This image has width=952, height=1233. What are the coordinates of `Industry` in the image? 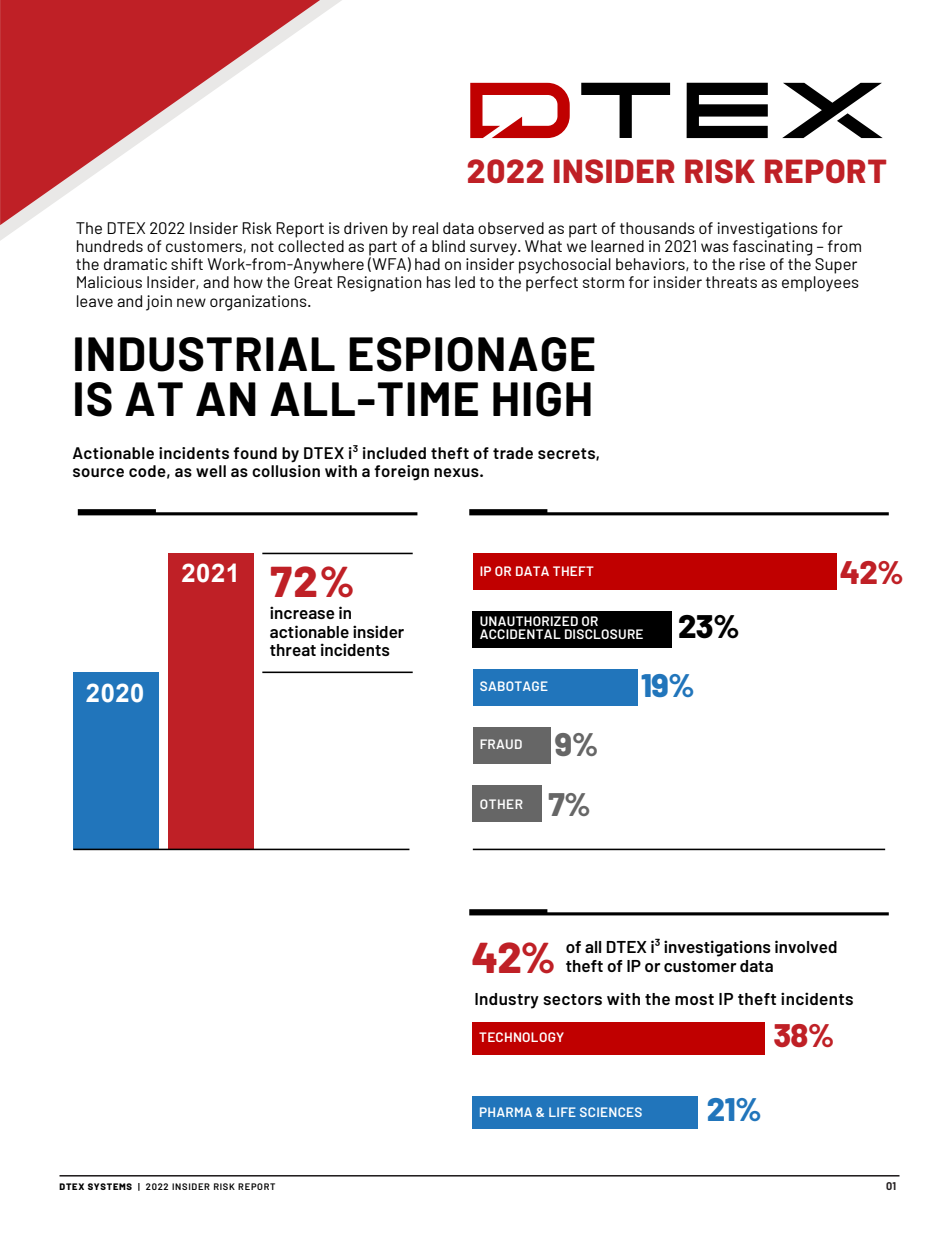 It's located at (507, 1001).
